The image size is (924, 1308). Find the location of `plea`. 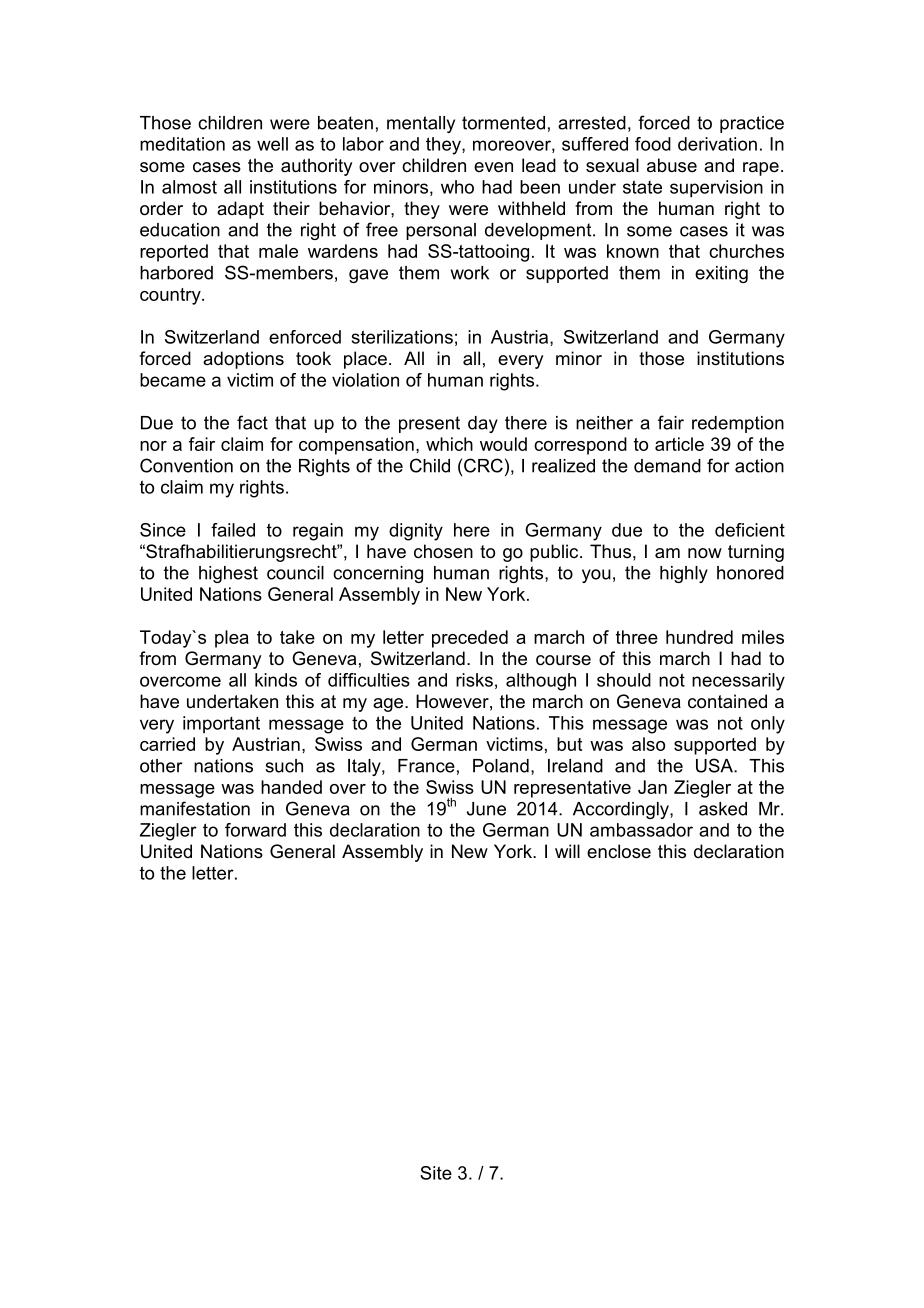

plea is located at coordinates (232, 639).
